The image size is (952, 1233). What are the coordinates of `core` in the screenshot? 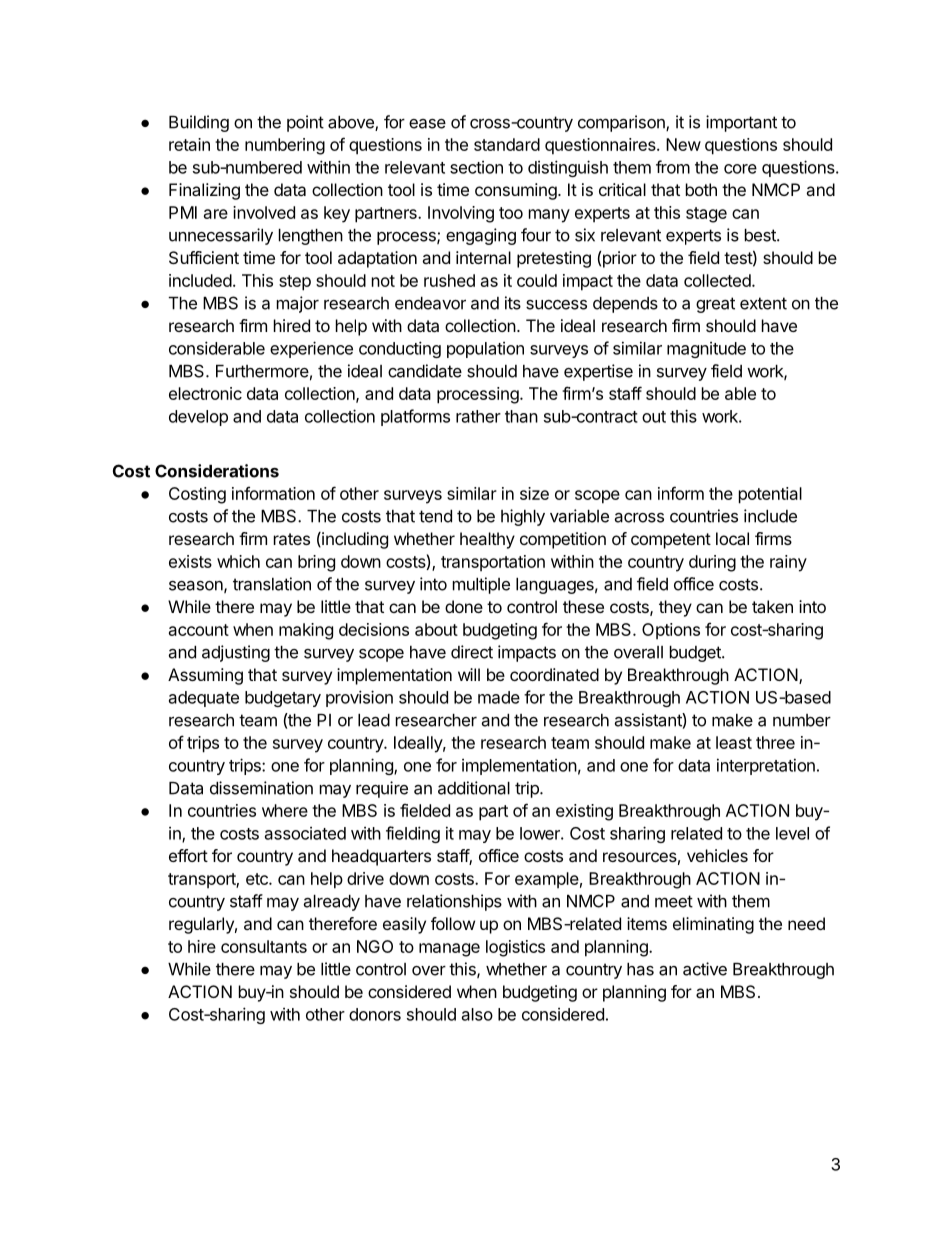 It's located at (740, 169).
